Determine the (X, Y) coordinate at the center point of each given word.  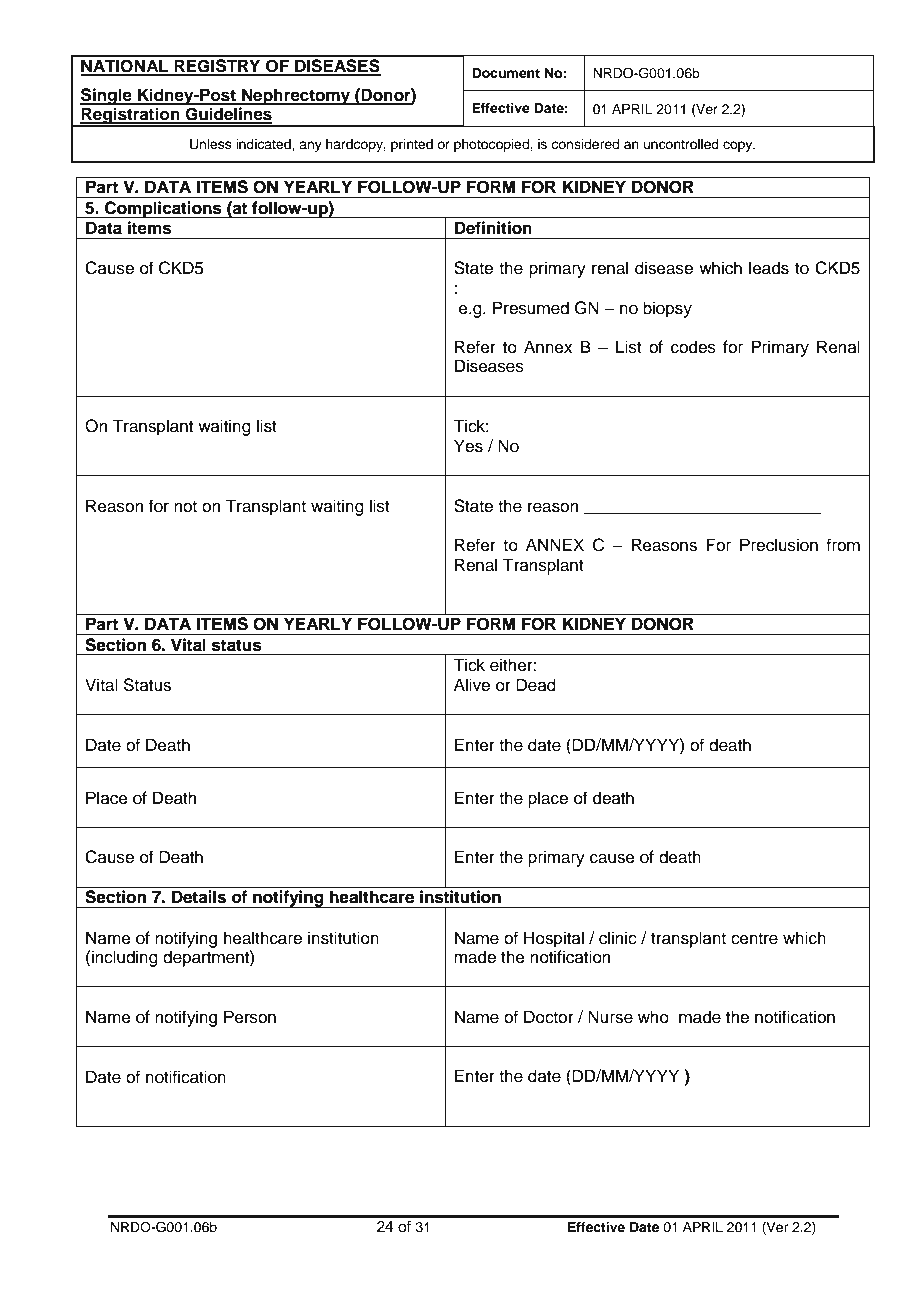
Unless (211, 144)
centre (754, 939)
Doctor (549, 1017)
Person (250, 1017)
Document (506, 73)
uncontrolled (681, 144)
